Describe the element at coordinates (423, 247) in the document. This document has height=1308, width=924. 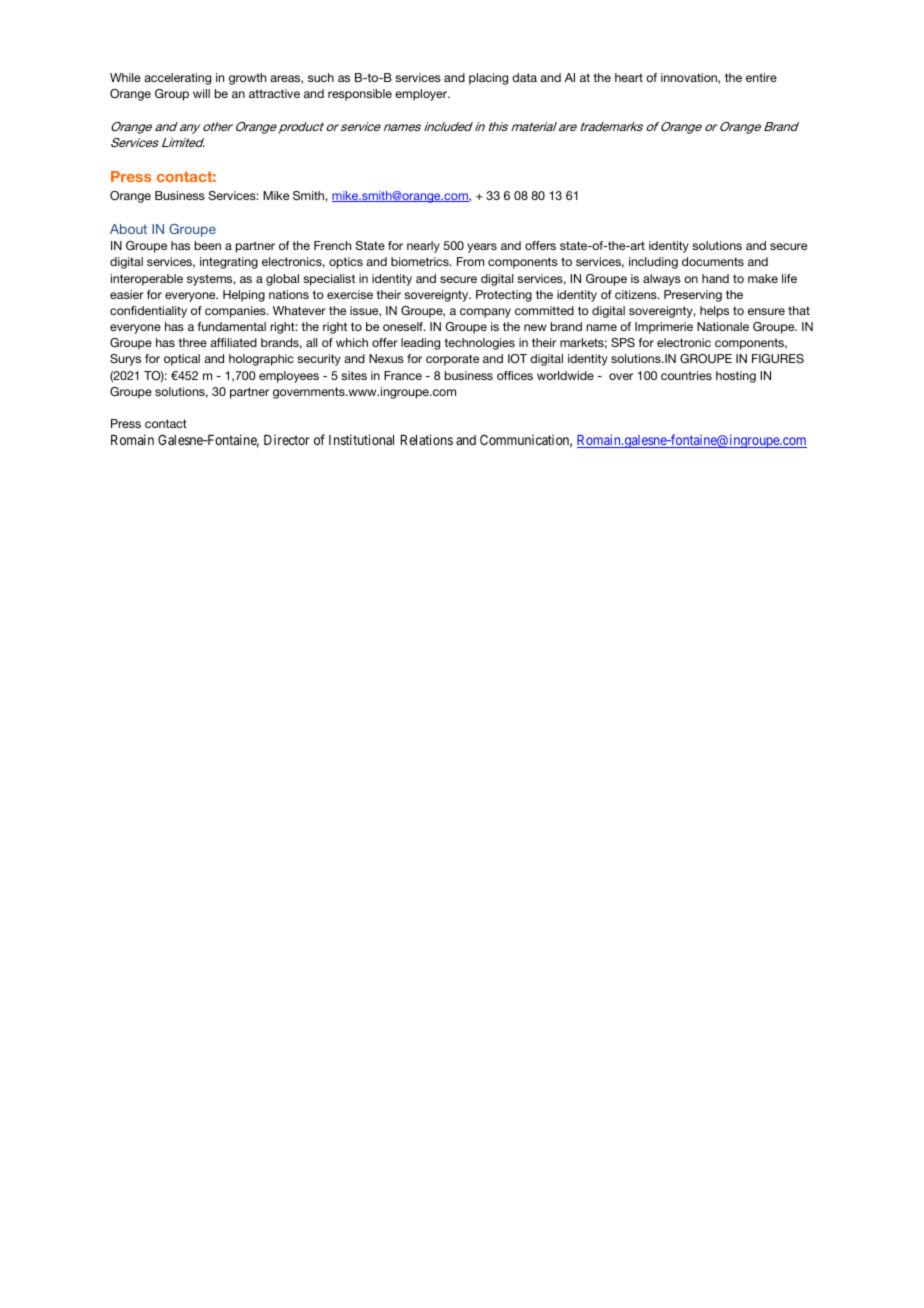
I see `nearly` at that location.
